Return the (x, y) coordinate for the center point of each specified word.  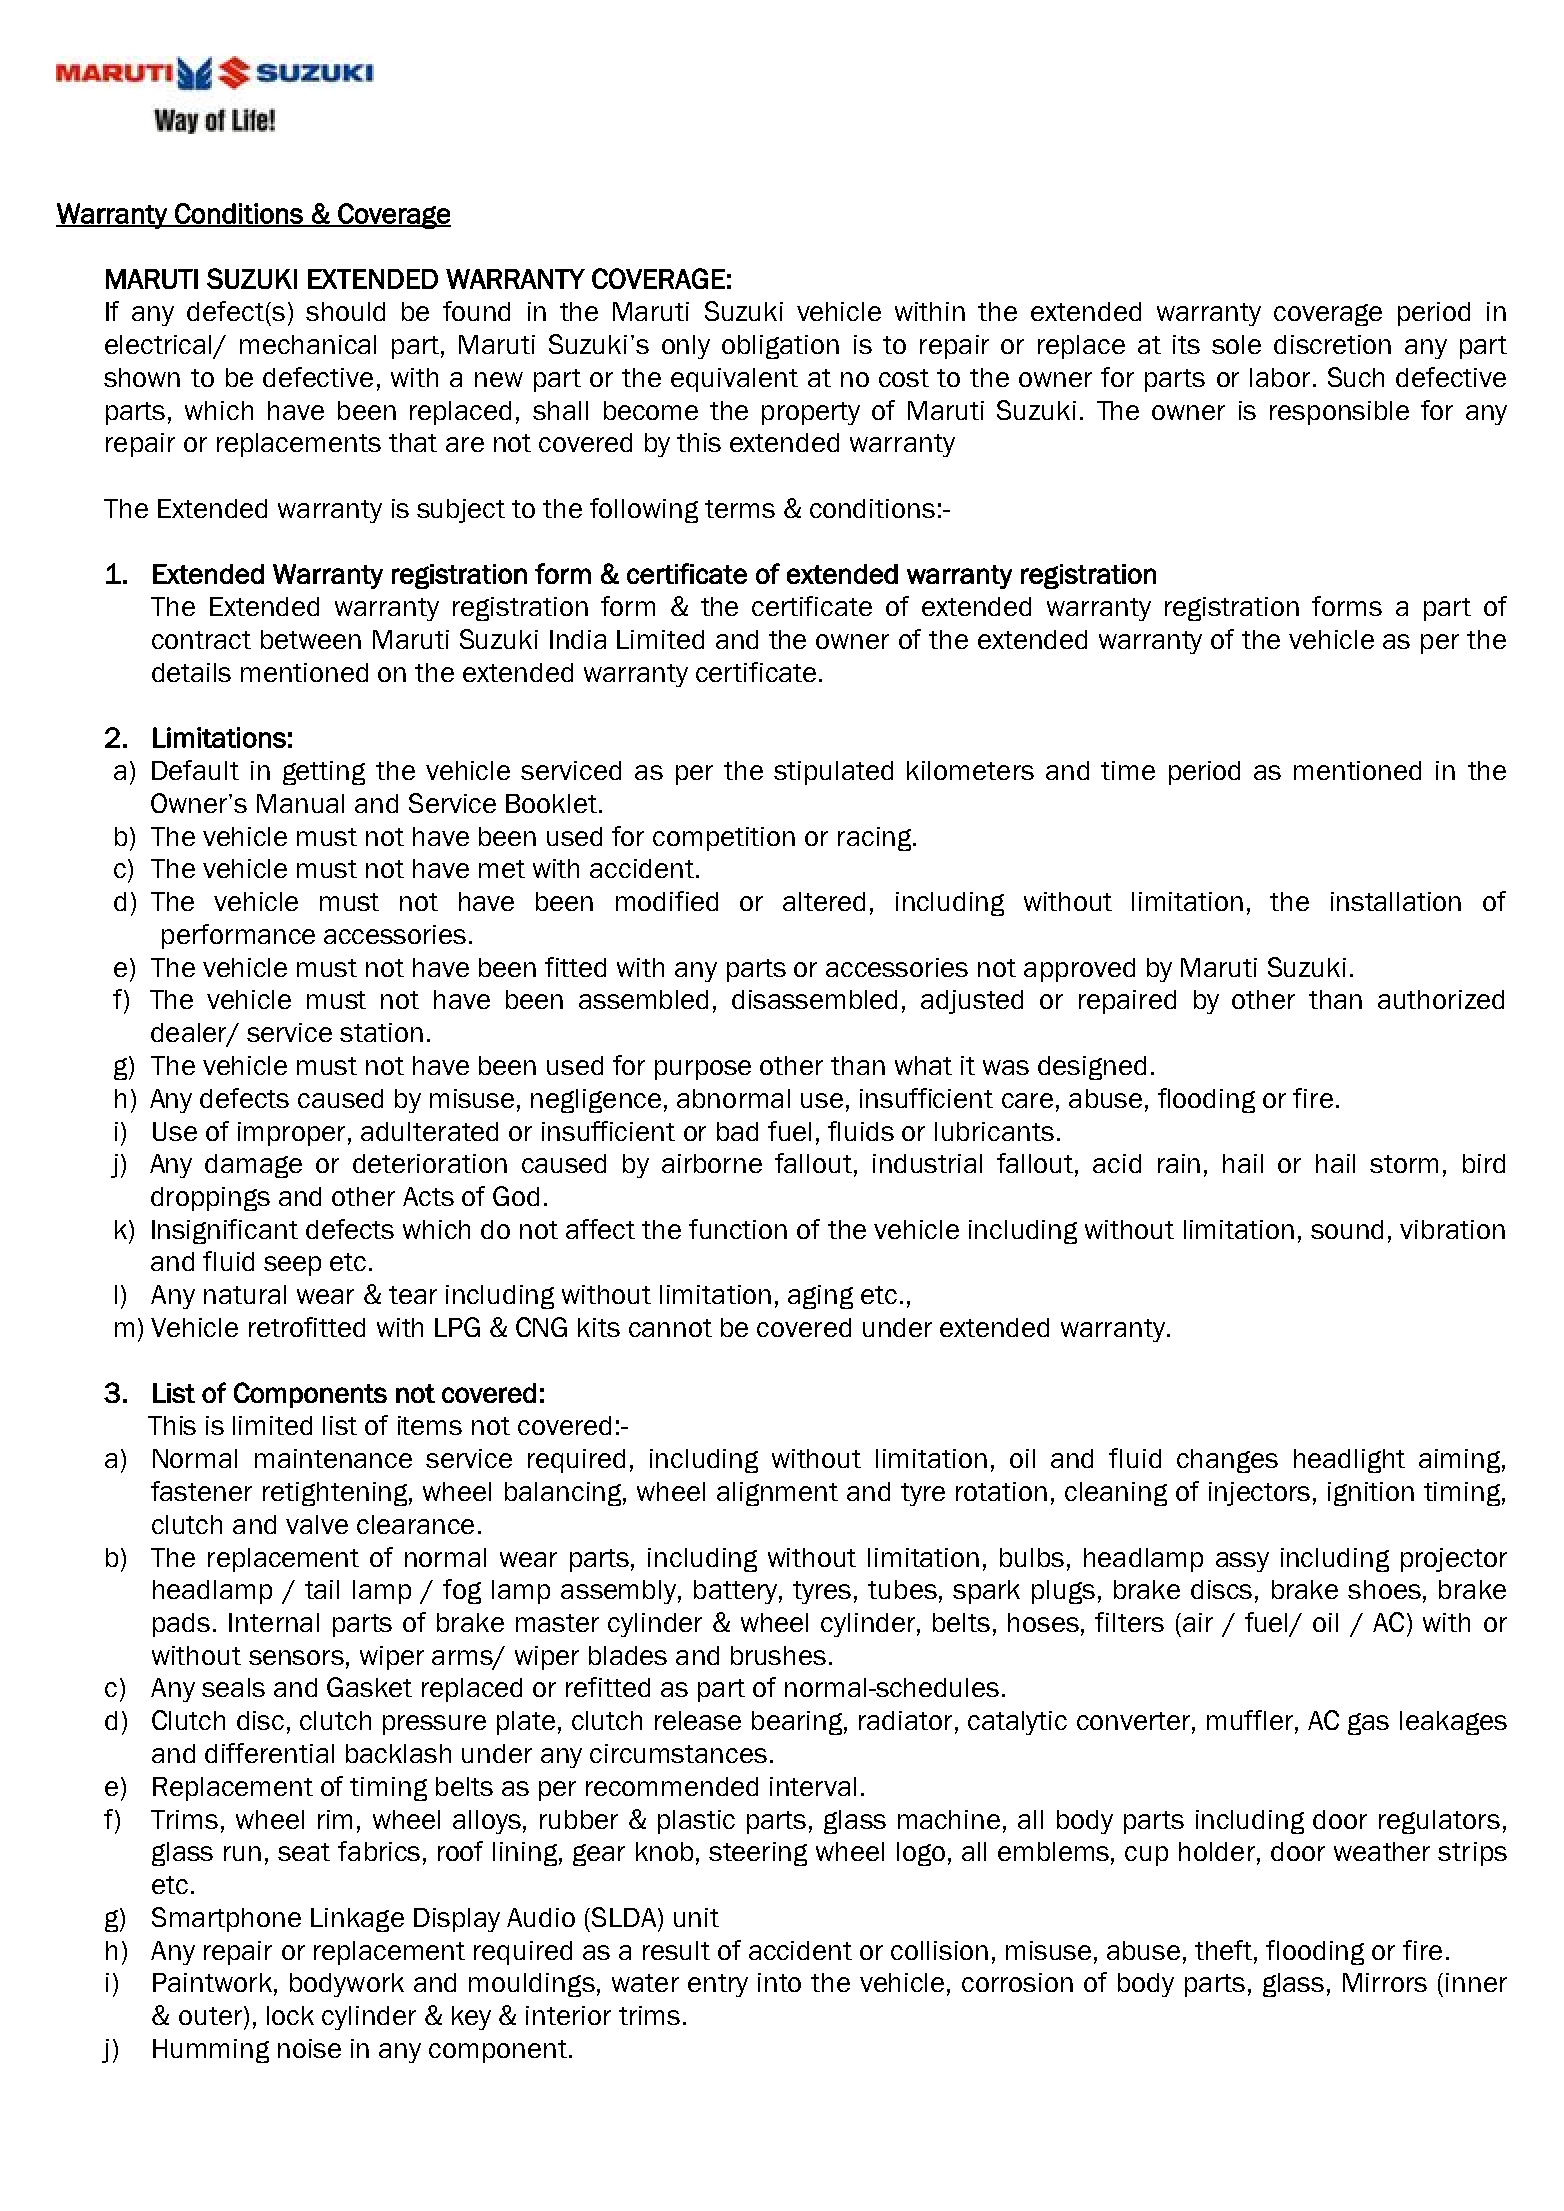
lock (290, 2015)
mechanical (308, 344)
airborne (712, 1163)
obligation (780, 347)
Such (1356, 377)
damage (253, 1166)
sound (1347, 1229)
